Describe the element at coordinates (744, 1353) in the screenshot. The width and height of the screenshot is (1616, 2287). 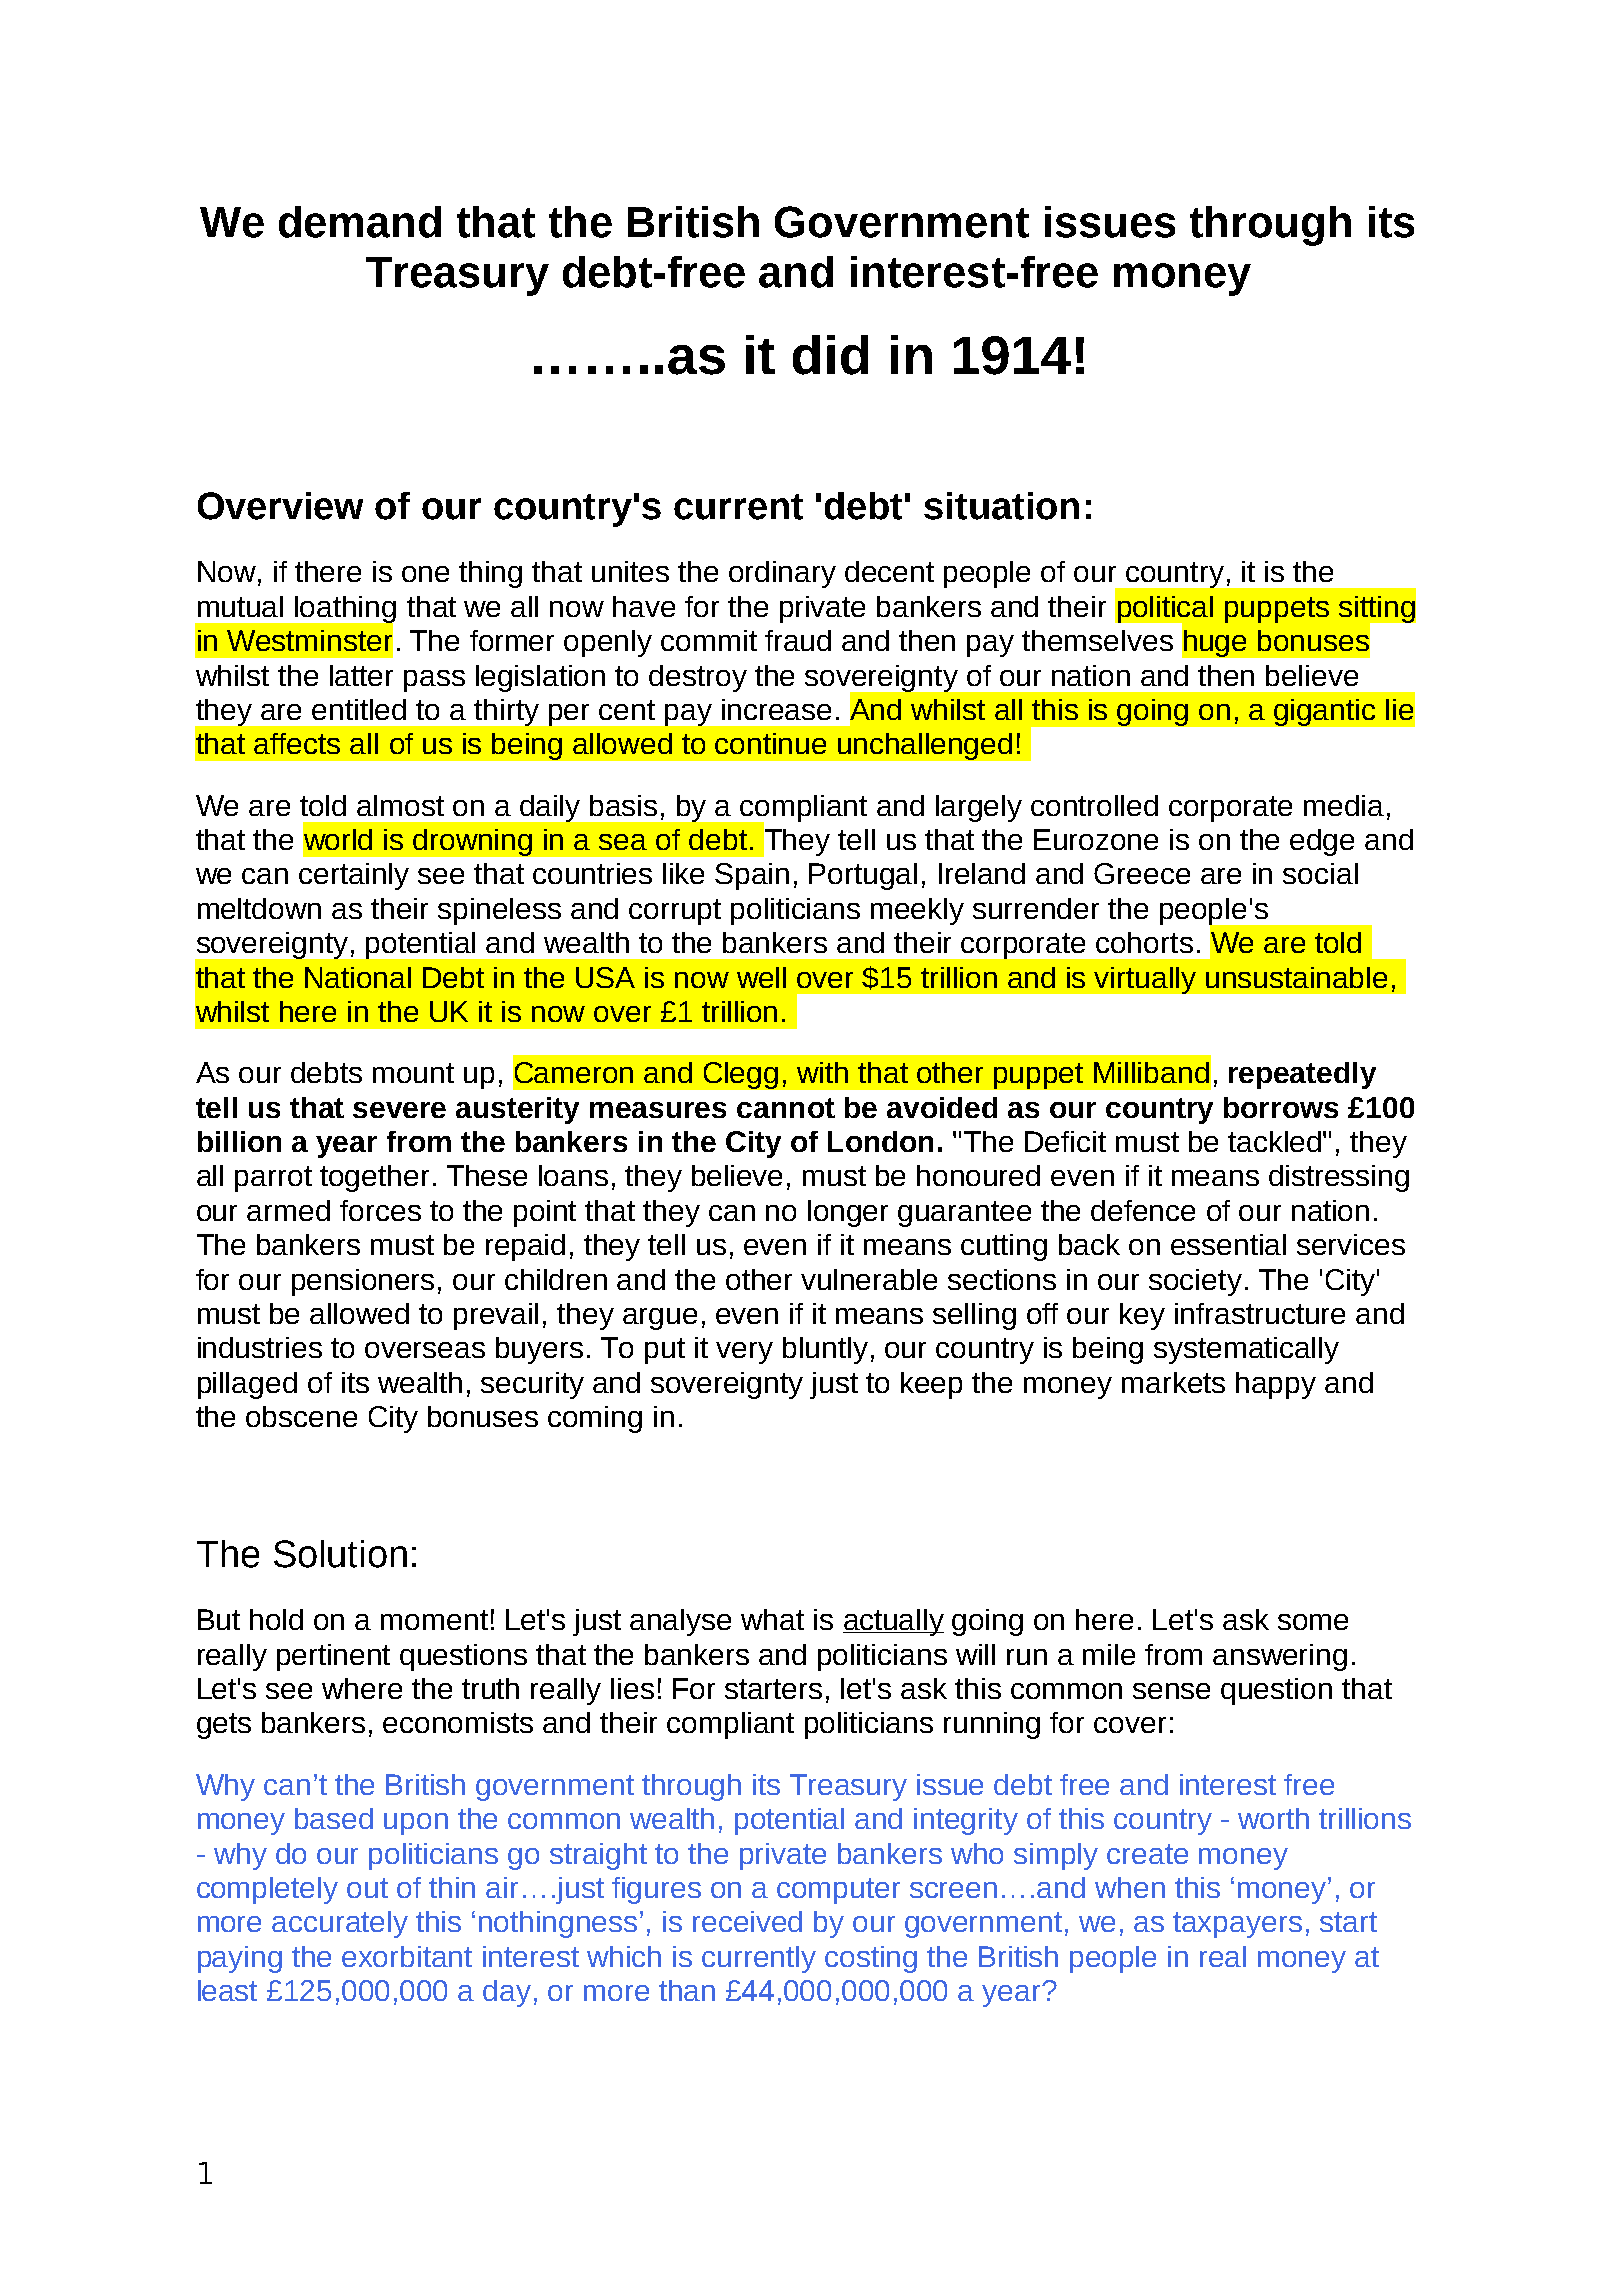
I see `very` at that location.
